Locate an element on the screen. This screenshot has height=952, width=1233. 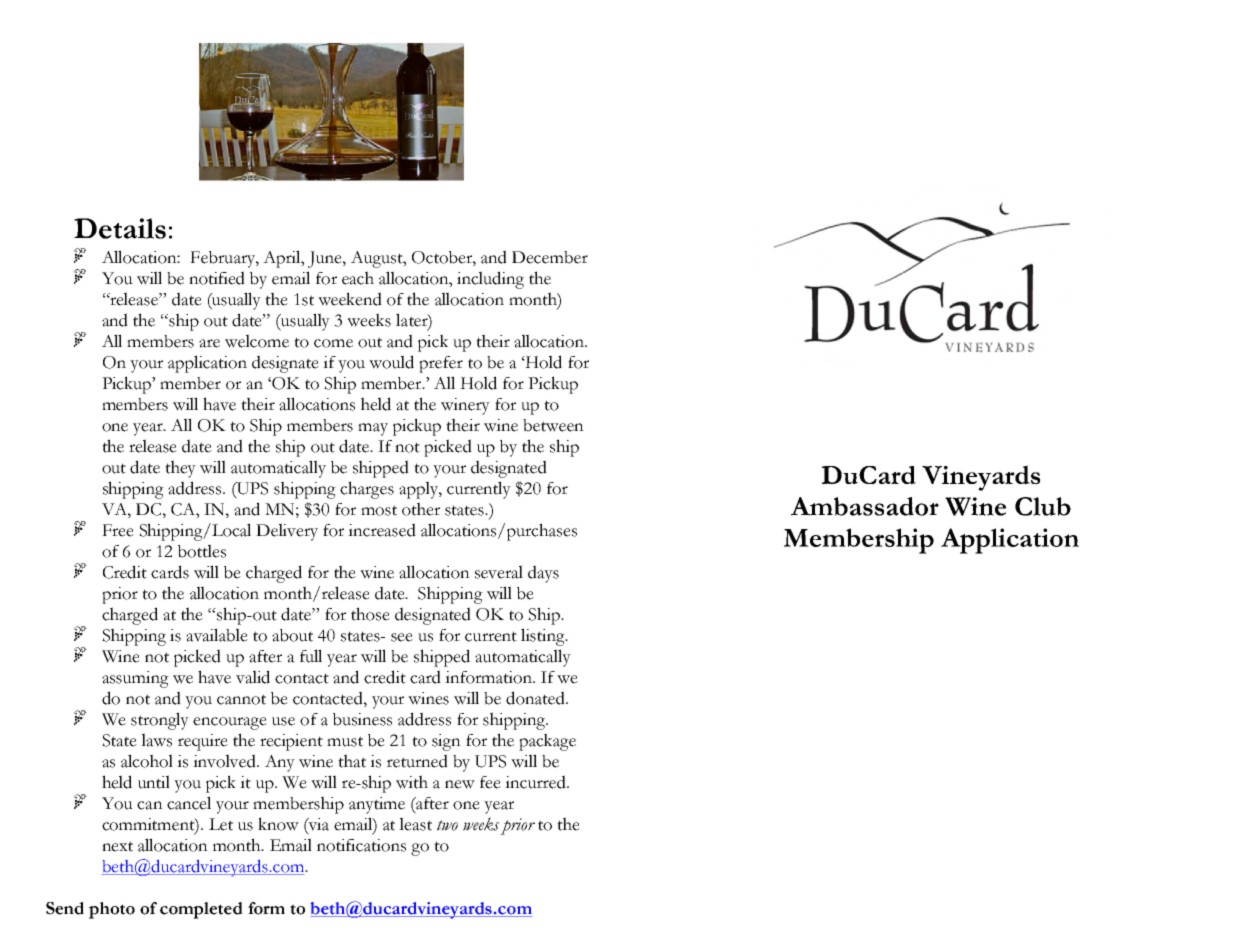
two is located at coordinates (447, 825).
